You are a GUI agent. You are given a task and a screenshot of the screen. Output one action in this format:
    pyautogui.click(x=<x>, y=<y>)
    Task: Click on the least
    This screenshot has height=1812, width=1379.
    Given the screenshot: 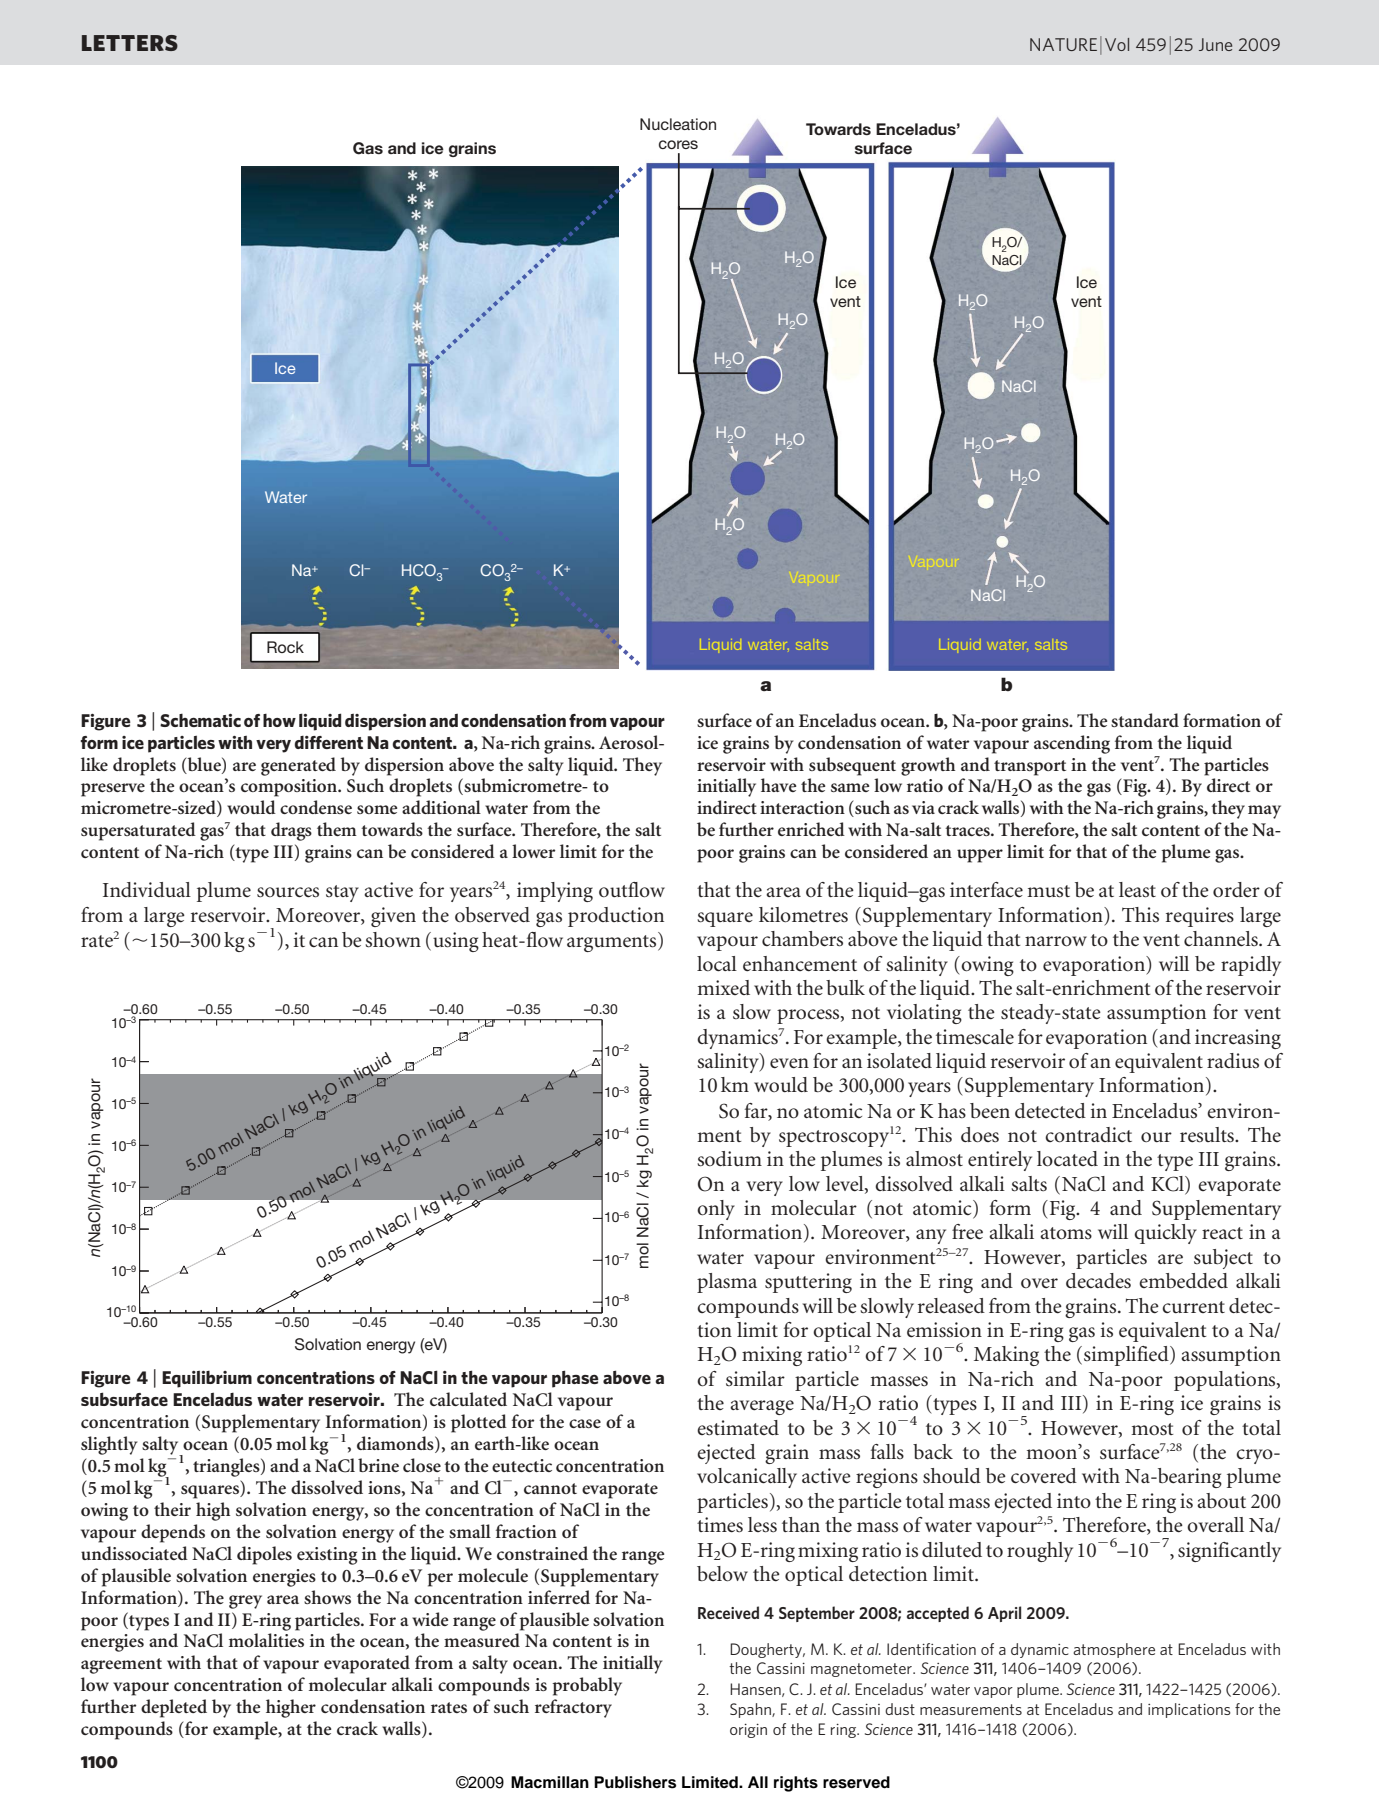 What is the action you would take?
    pyautogui.click(x=1137, y=890)
